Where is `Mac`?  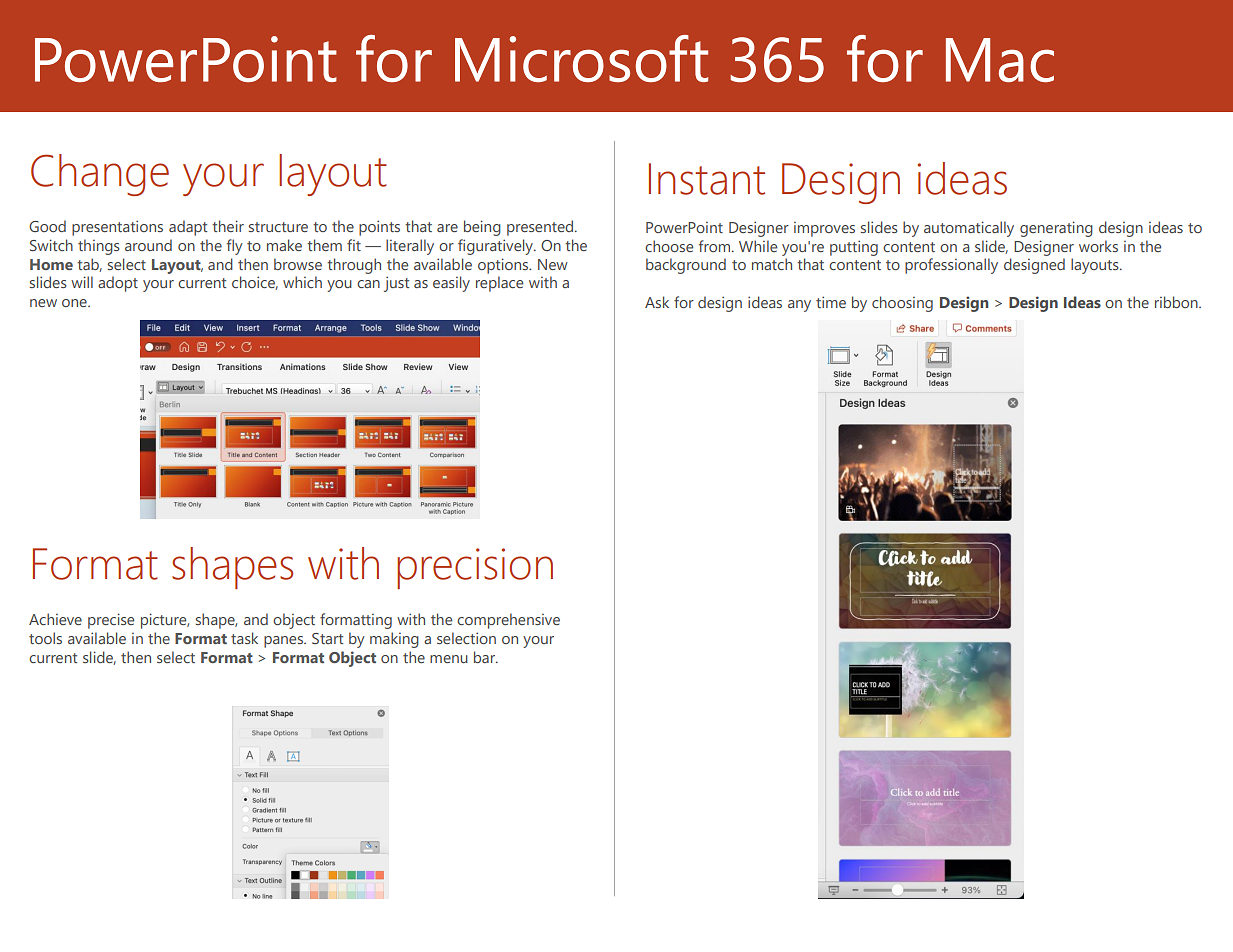
Mac is located at coordinates (1000, 60).
